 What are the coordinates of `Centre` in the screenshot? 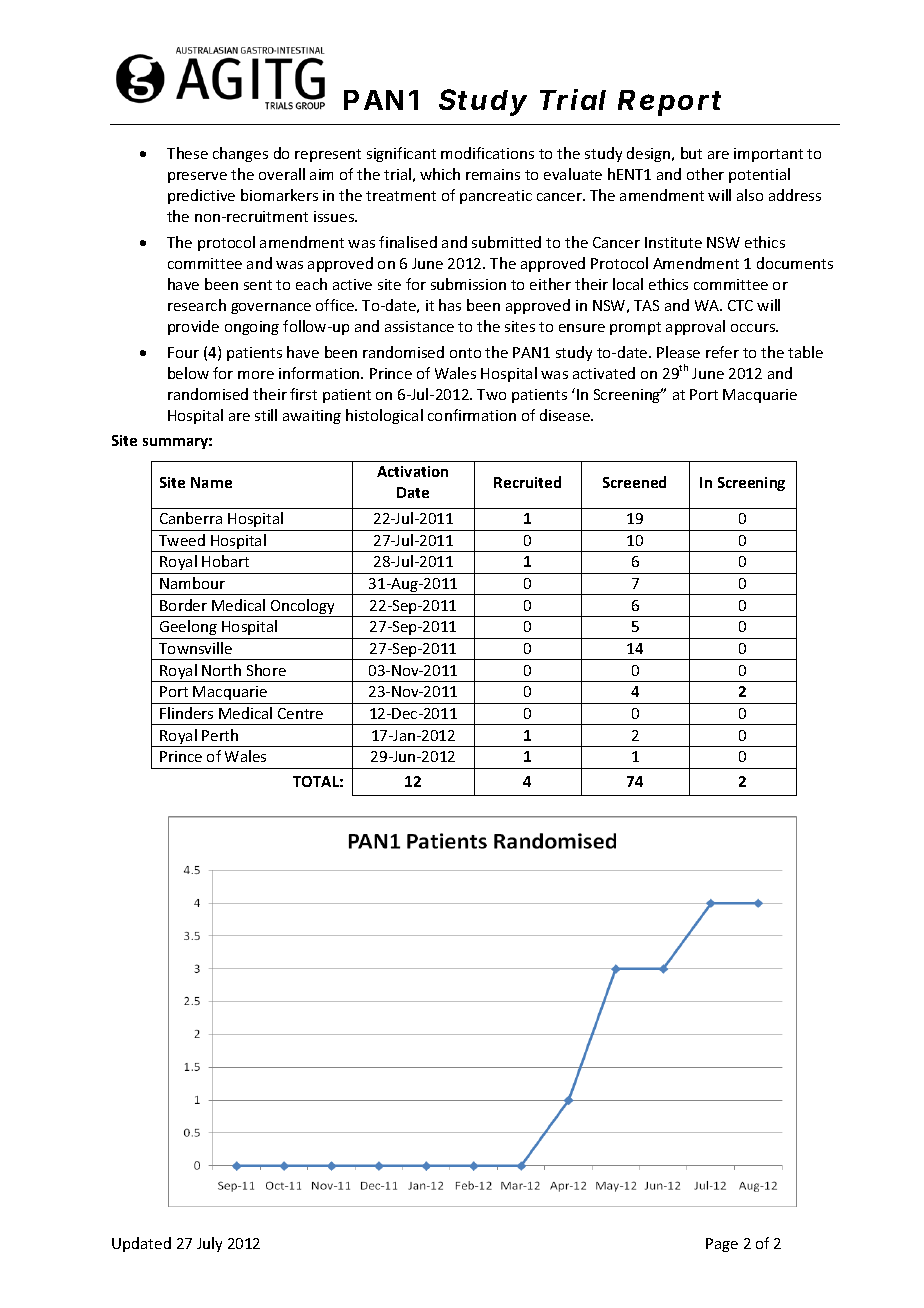 It's located at (300, 713).
